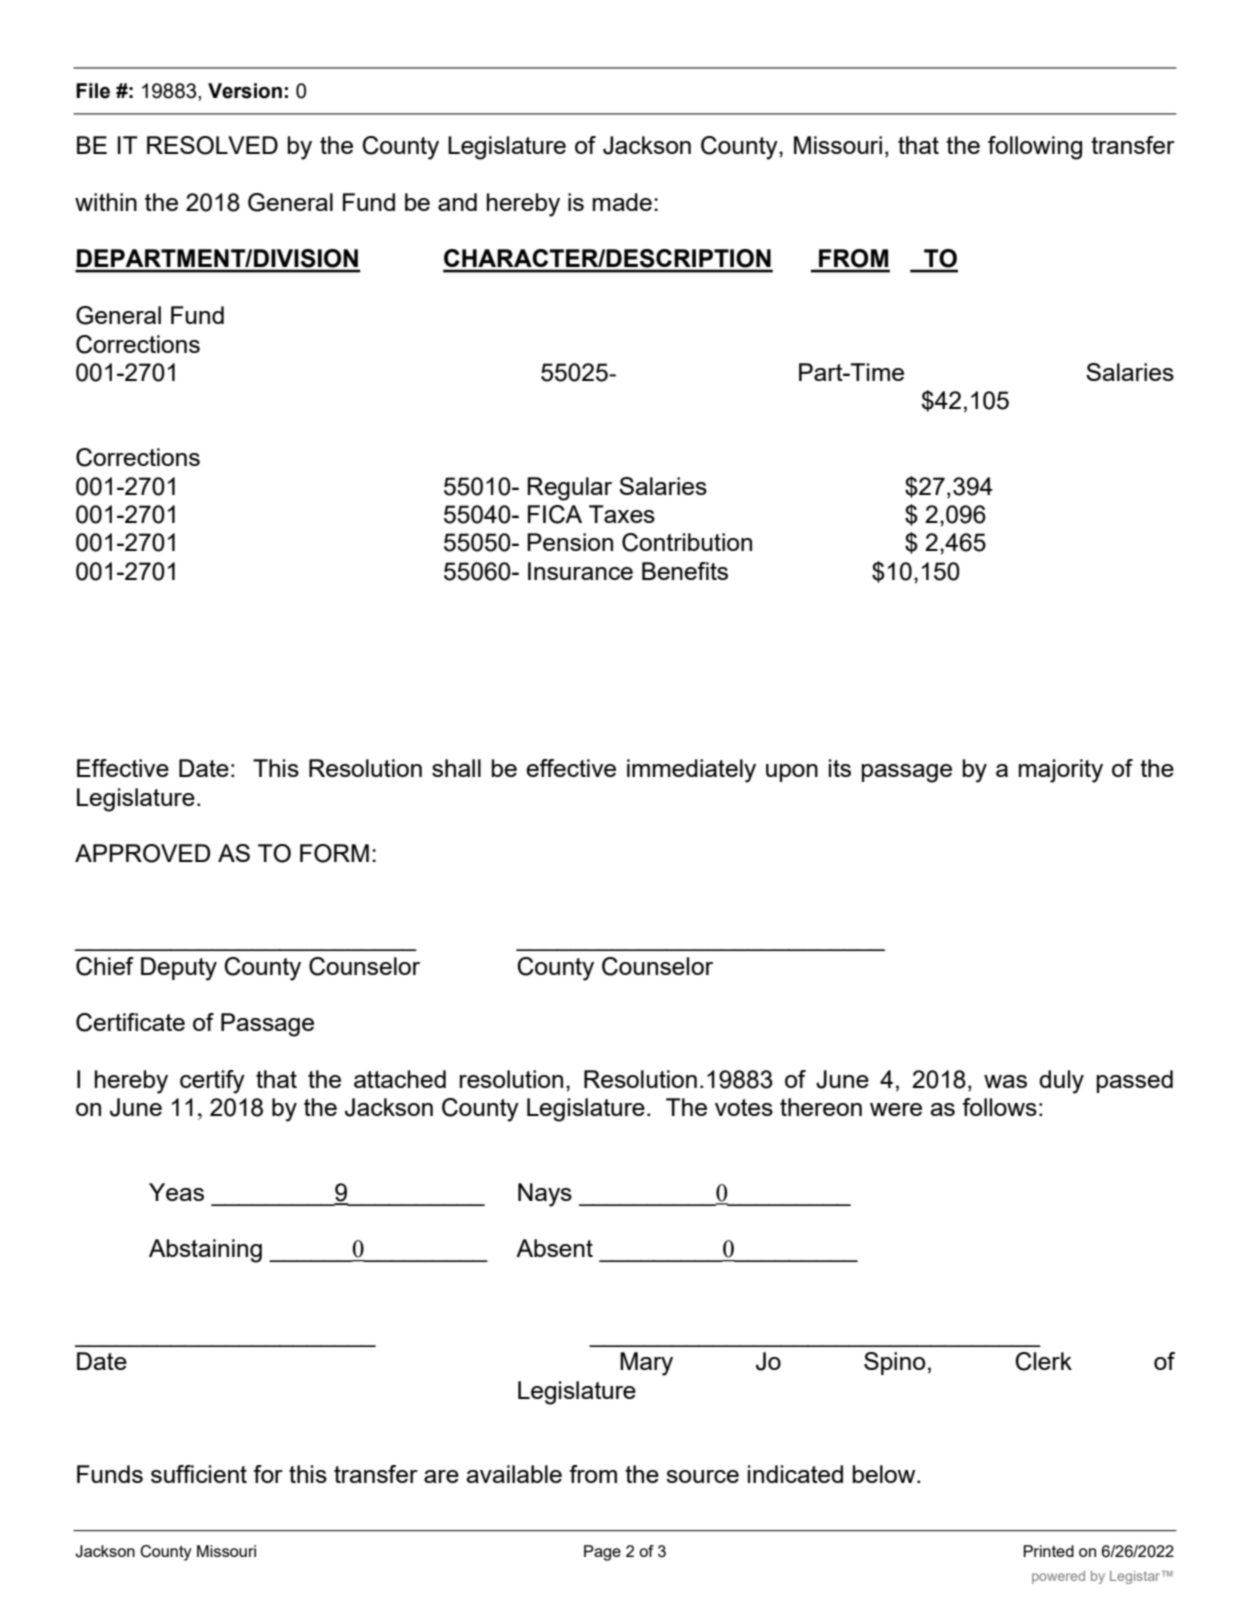 The height and width of the screenshot is (1617, 1250). Describe the element at coordinates (212, 145) in the screenshot. I see `RESOLVED` at that location.
